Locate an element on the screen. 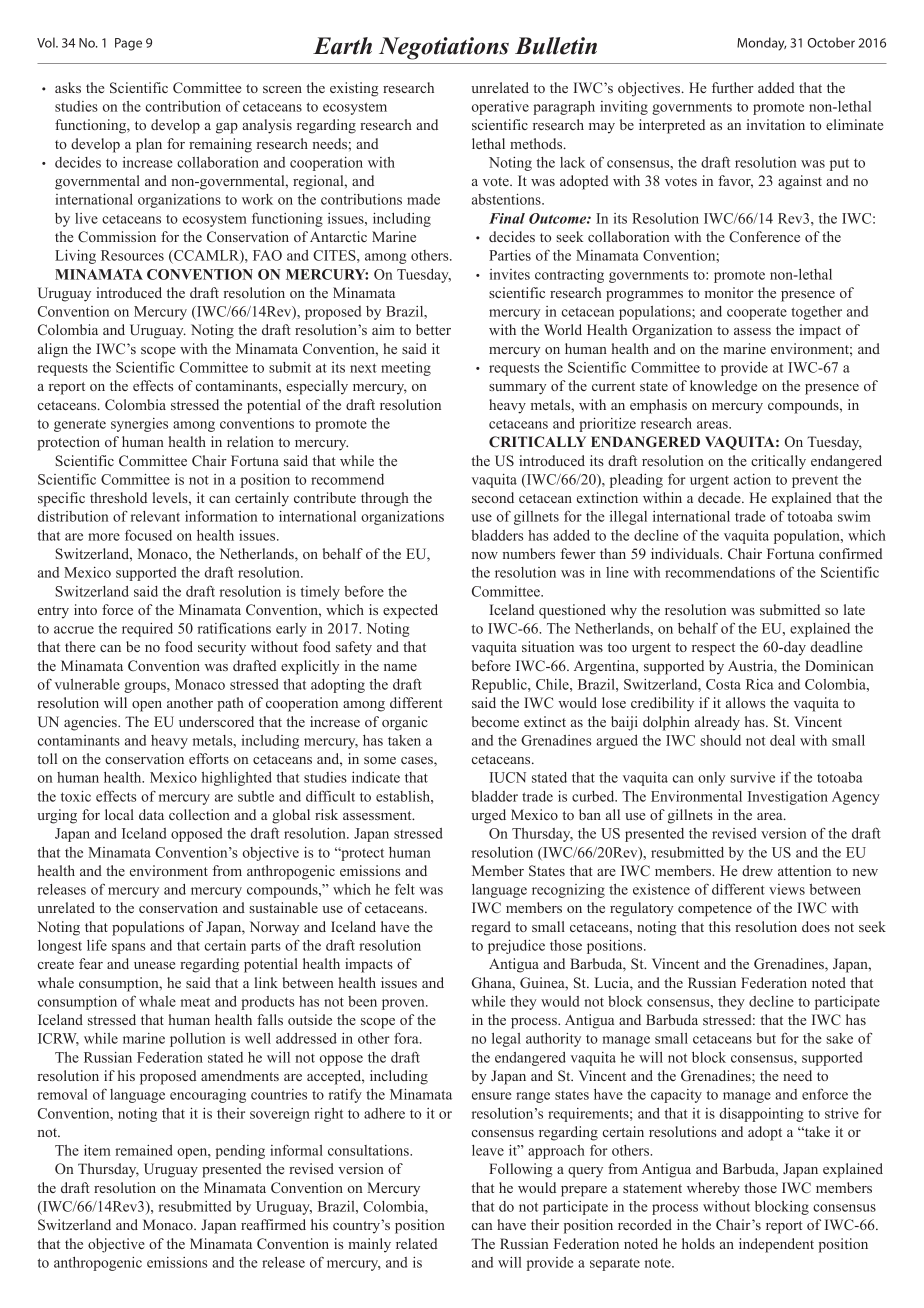 The image size is (924, 1308). Page is located at coordinates (128, 44).
